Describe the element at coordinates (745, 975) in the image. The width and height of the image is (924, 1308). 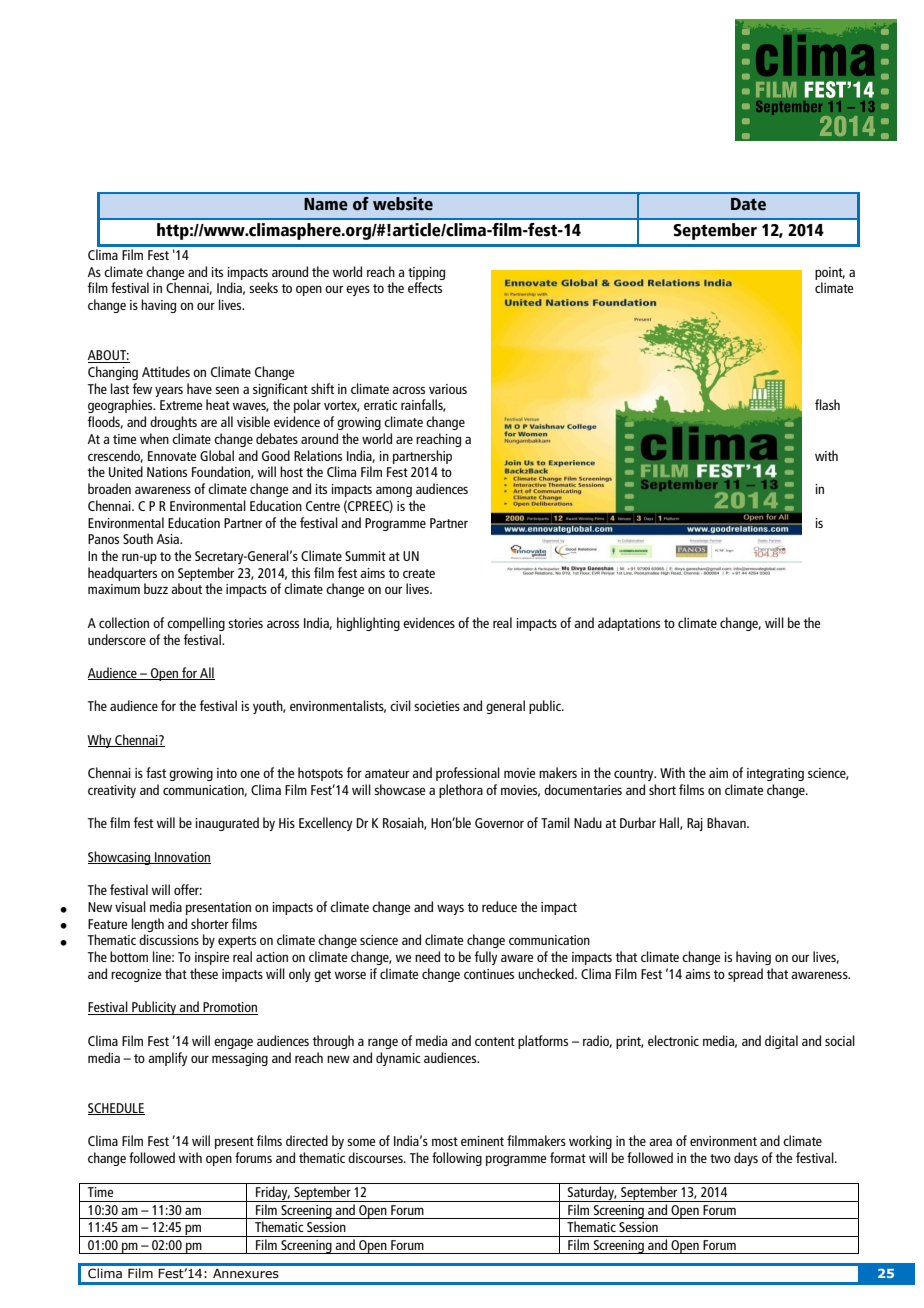
I see `spread` at that location.
